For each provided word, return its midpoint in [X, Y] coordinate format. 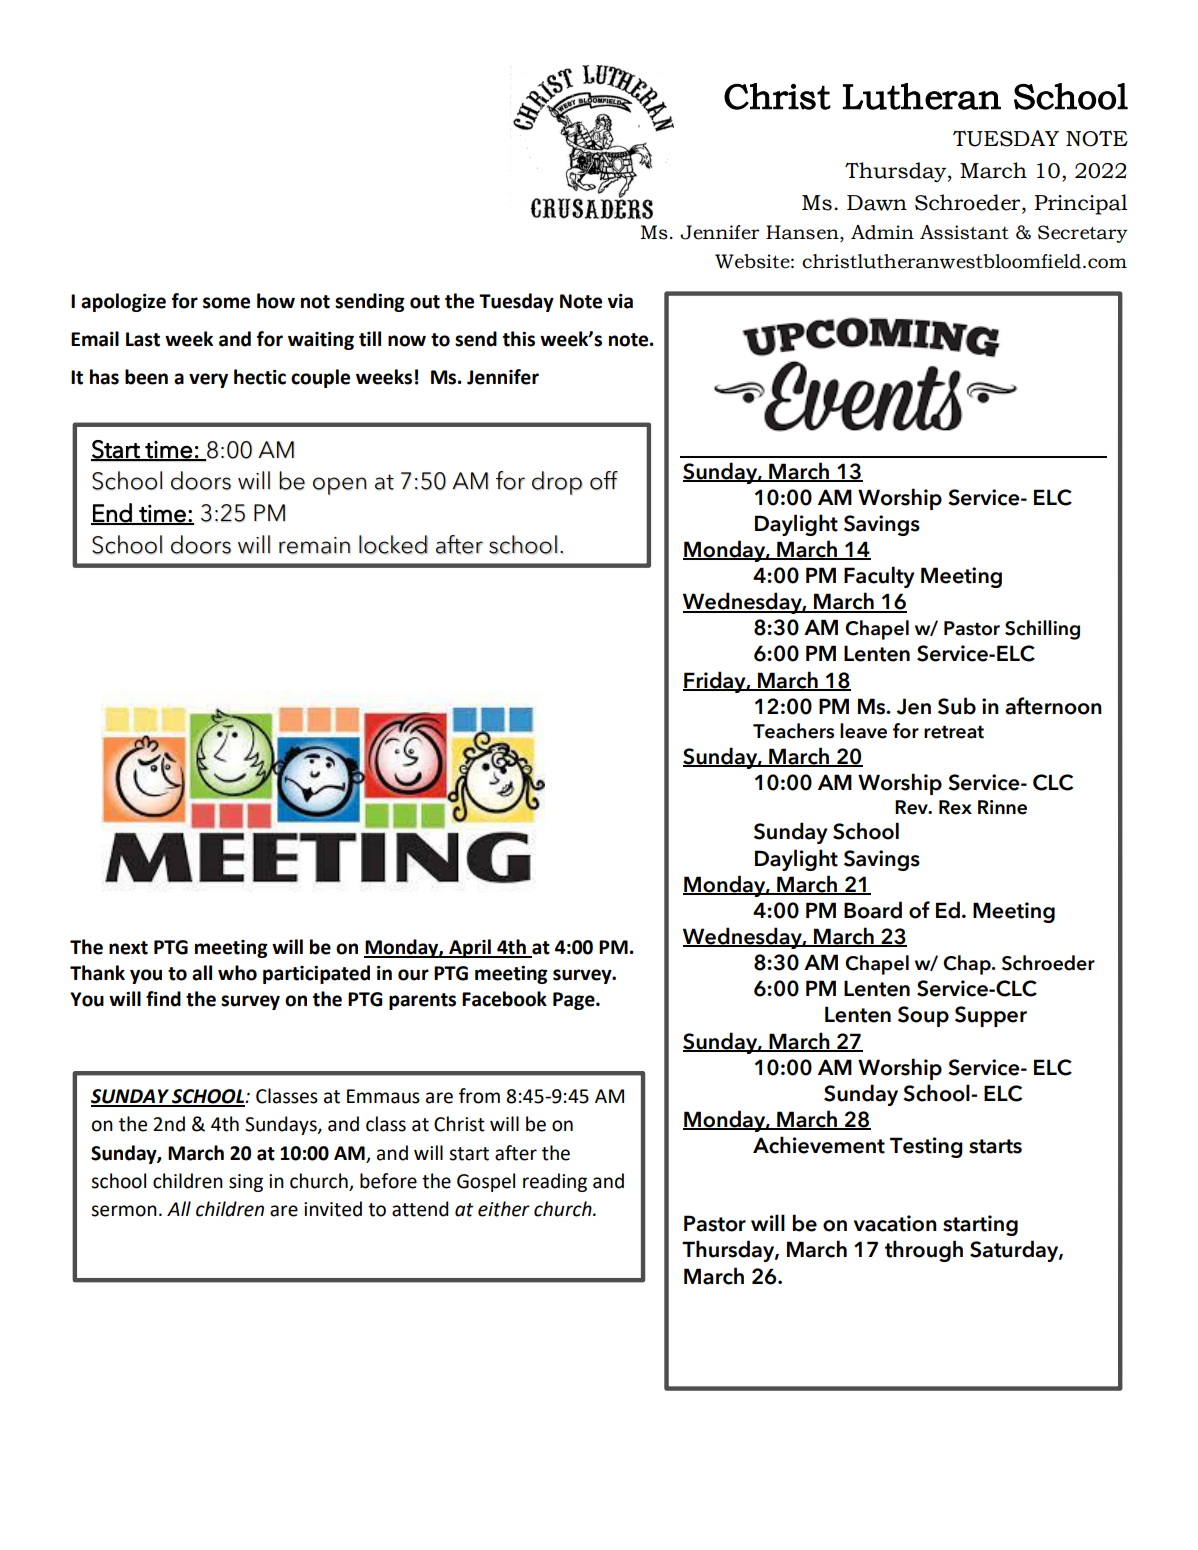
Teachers [793, 731]
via [620, 301]
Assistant [964, 232]
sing [246, 1183]
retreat [954, 732]
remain [314, 545]
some [226, 303]
